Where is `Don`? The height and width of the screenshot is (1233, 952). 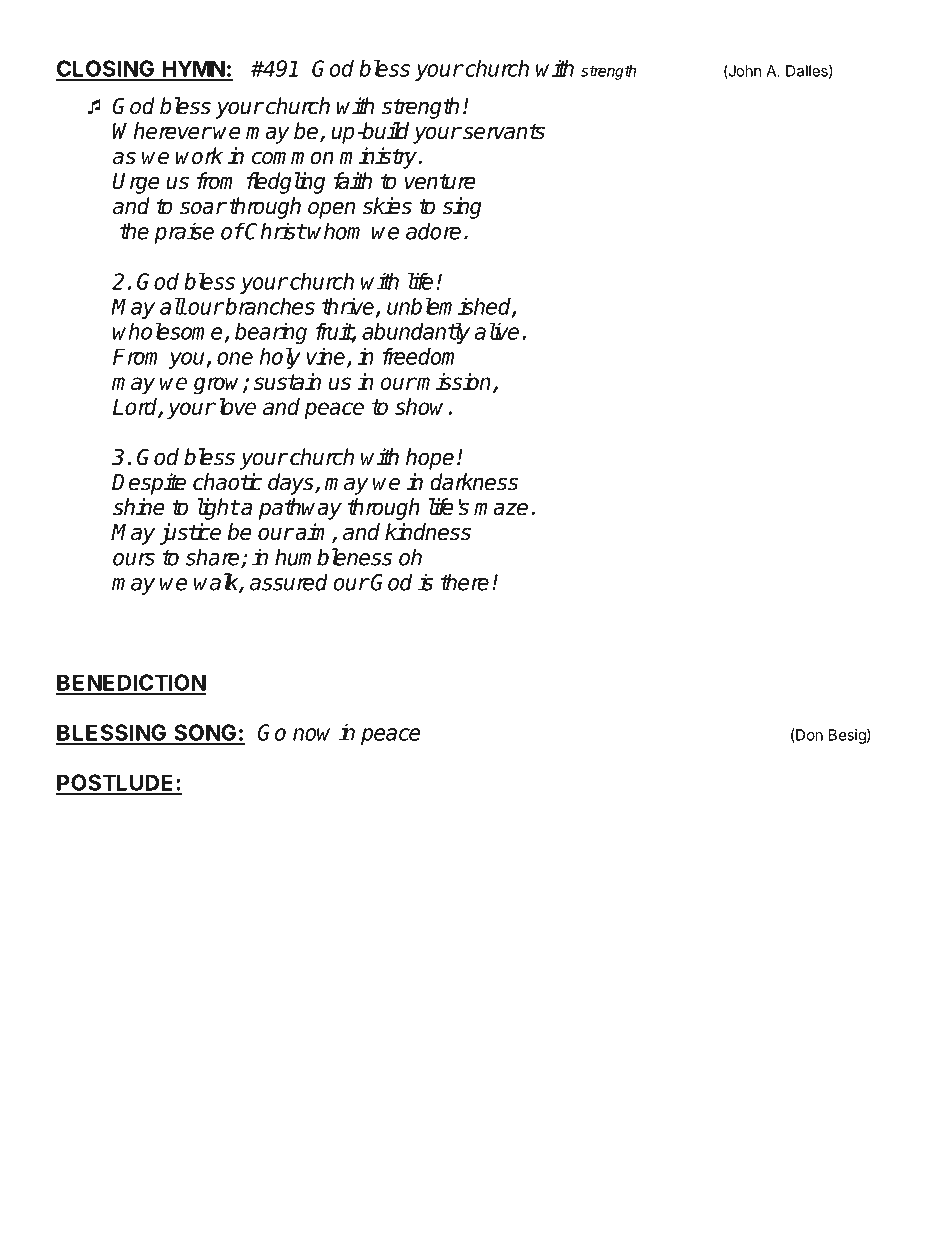 Don is located at coordinates (809, 735).
